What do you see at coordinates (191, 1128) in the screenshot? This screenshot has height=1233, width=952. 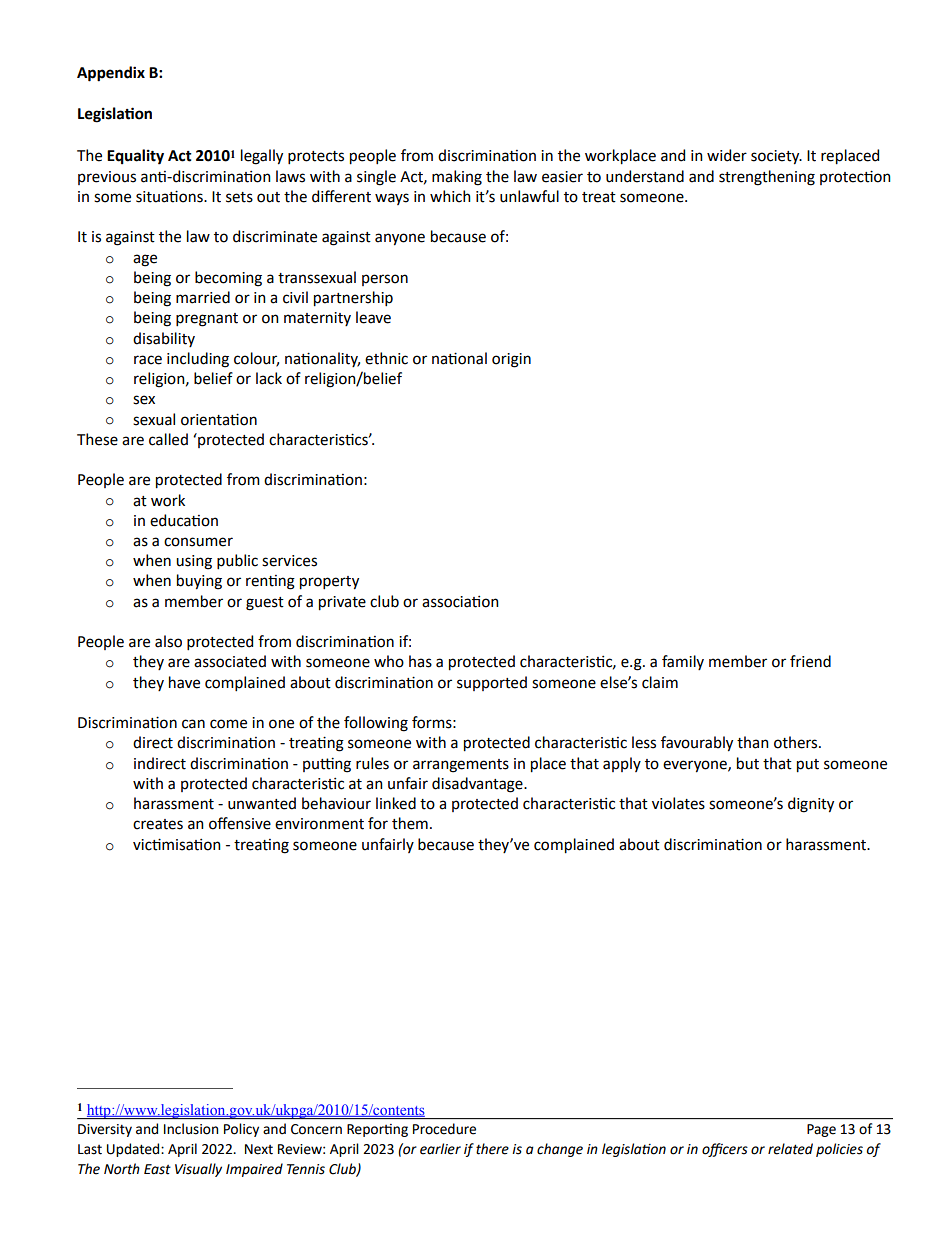 I see `Inclusion` at bounding box center [191, 1128].
